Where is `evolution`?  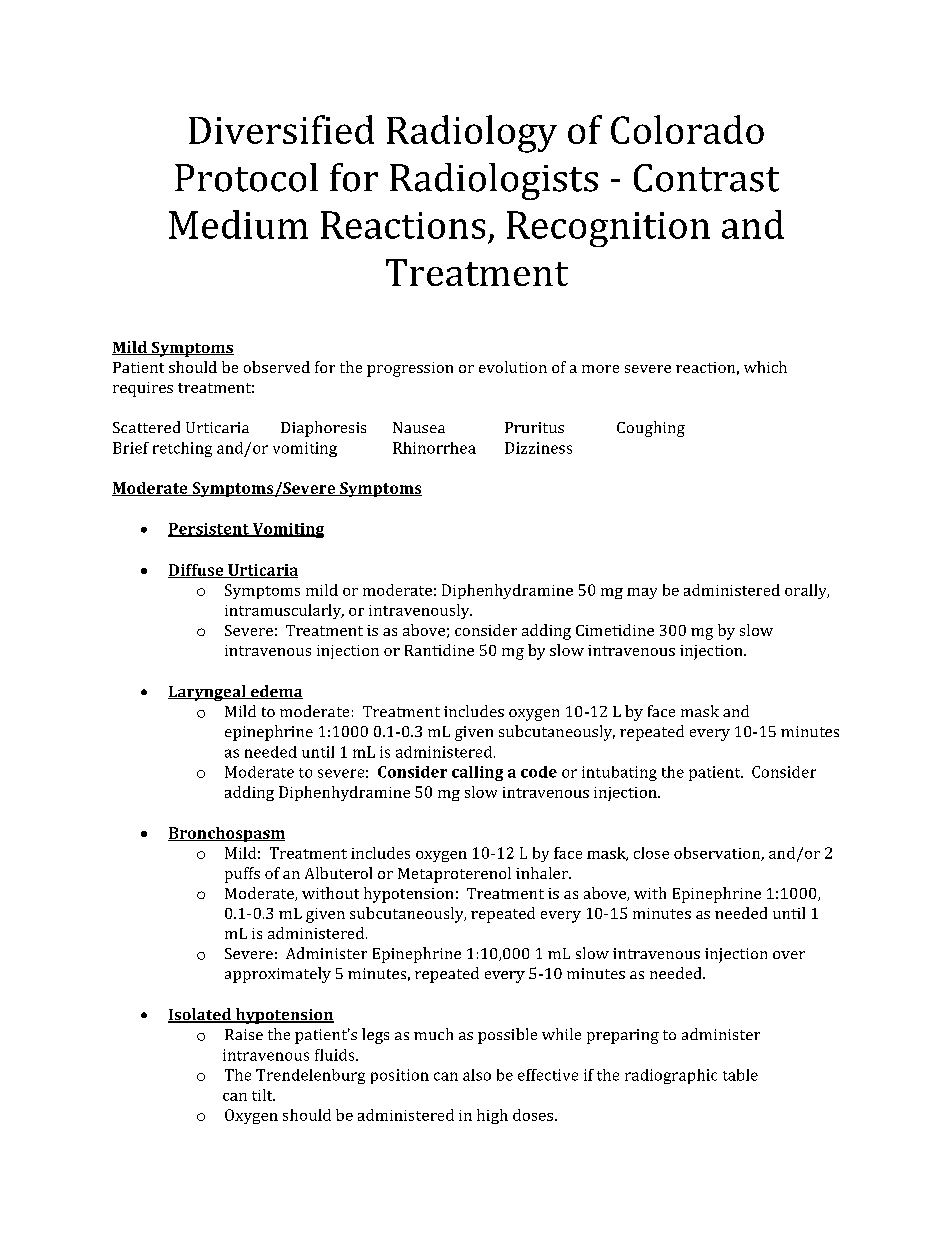 evolution is located at coordinates (513, 367).
